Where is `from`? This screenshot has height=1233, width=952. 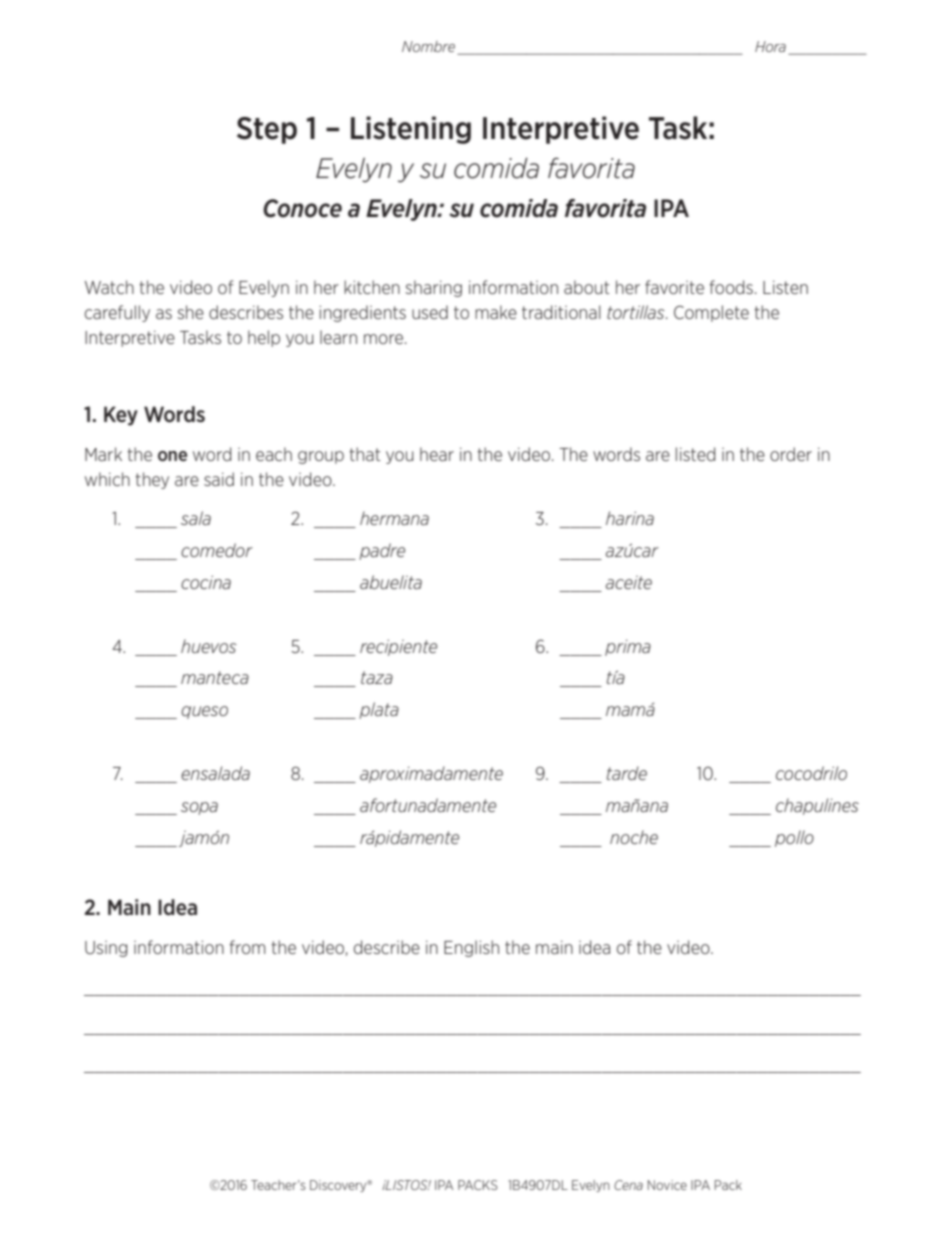 from is located at coordinates (247, 947).
